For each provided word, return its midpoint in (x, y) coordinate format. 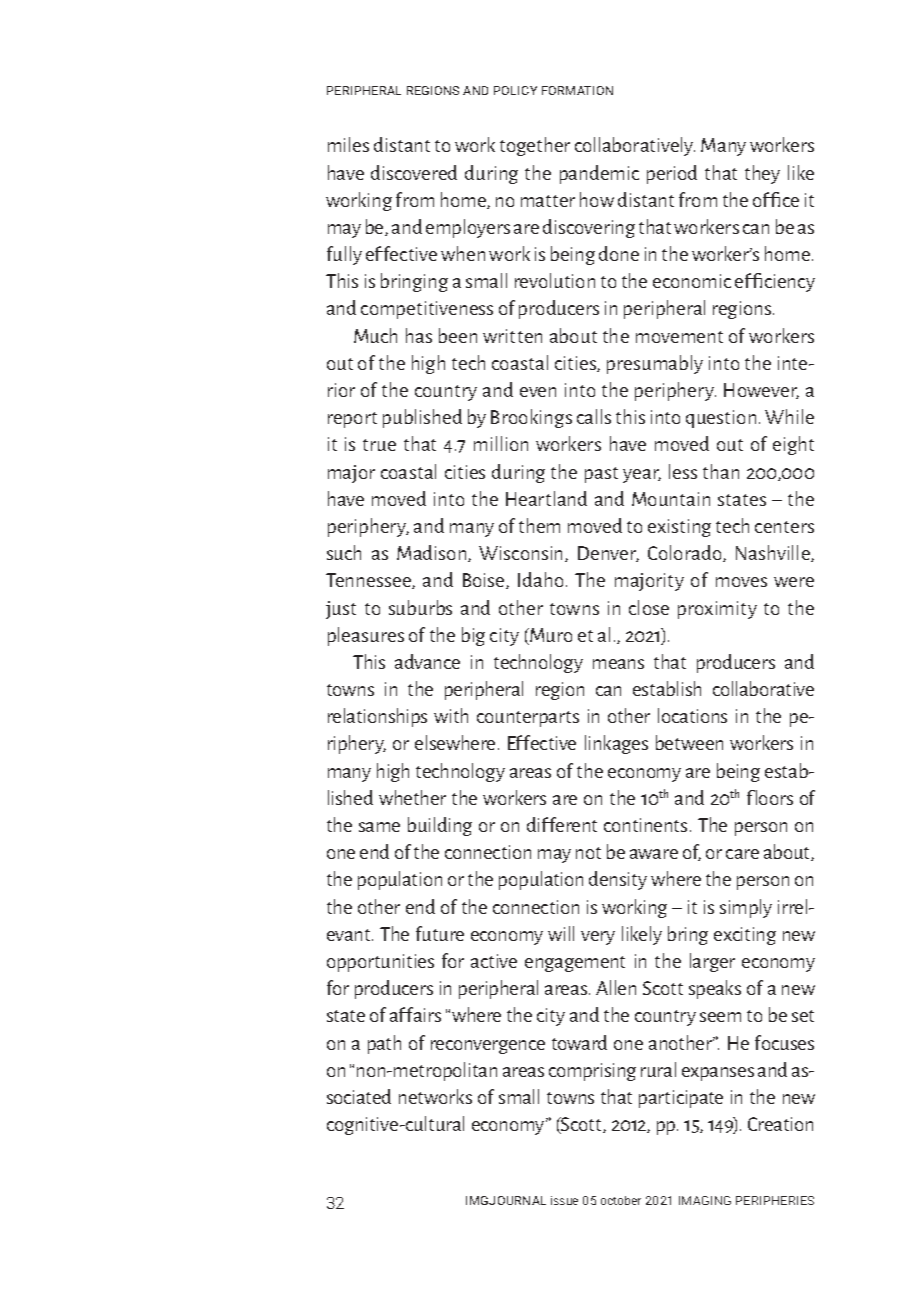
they (762, 174)
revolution (555, 280)
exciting (745, 936)
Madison (433, 553)
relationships (377, 717)
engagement (575, 964)
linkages (616, 744)
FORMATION (577, 90)
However (761, 391)
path (384, 1044)
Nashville (774, 553)
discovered (414, 172)
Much (375, 335)
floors (770, 797)
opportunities (380, 963)
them (539, 525)
